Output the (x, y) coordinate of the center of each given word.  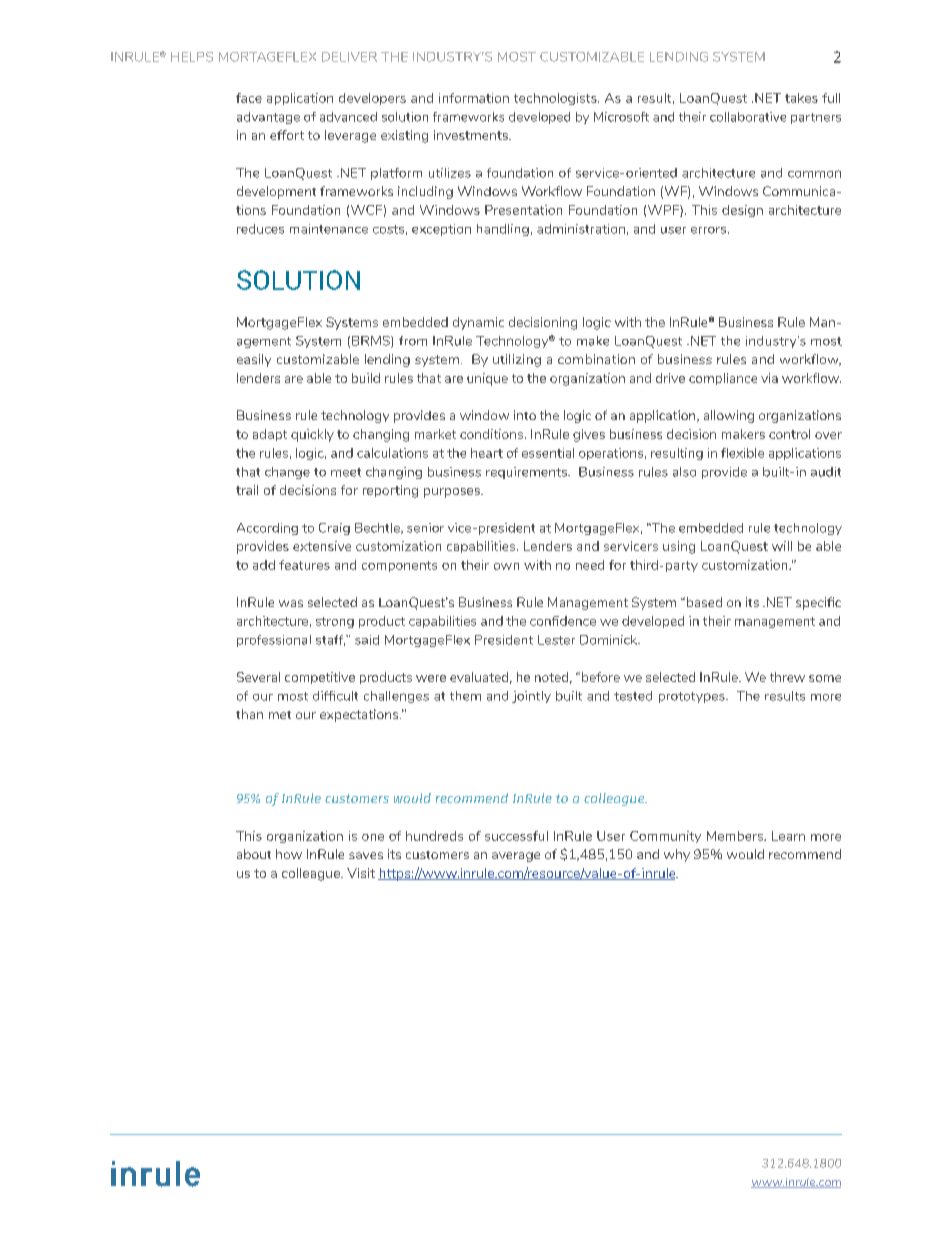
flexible (742, 453)
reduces (260, 229)
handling (503, 230)
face (249, 98)
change (287, 473)
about (254, 854)
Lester (556, 640)
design (742, 211)
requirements (527, 473)
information (474, 98)
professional (274, 641)
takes (801, 98)
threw (787, 677)
